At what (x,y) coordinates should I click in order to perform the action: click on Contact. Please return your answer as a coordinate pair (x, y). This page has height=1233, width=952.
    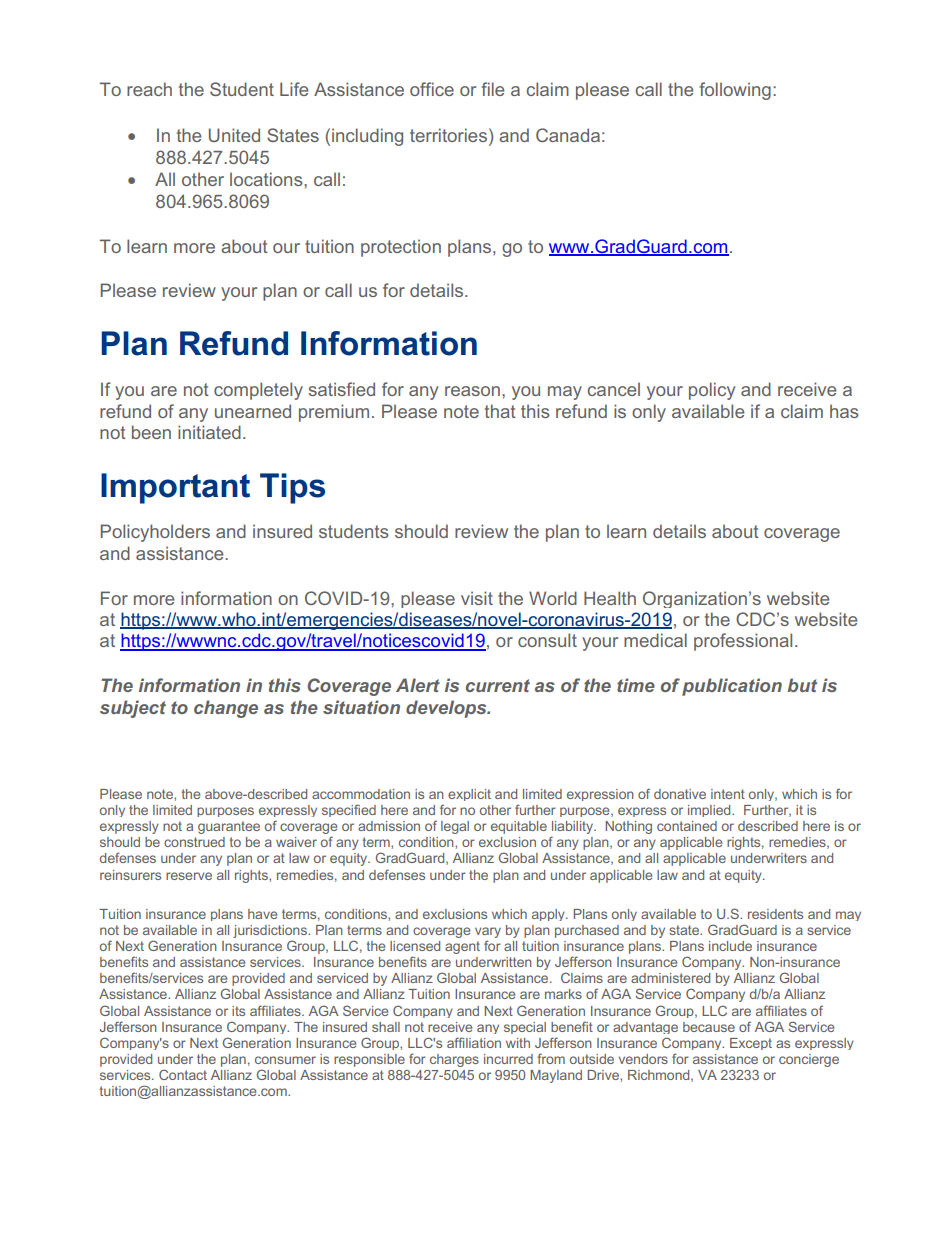
    Looking at the image, I should click on (183, 1074).
